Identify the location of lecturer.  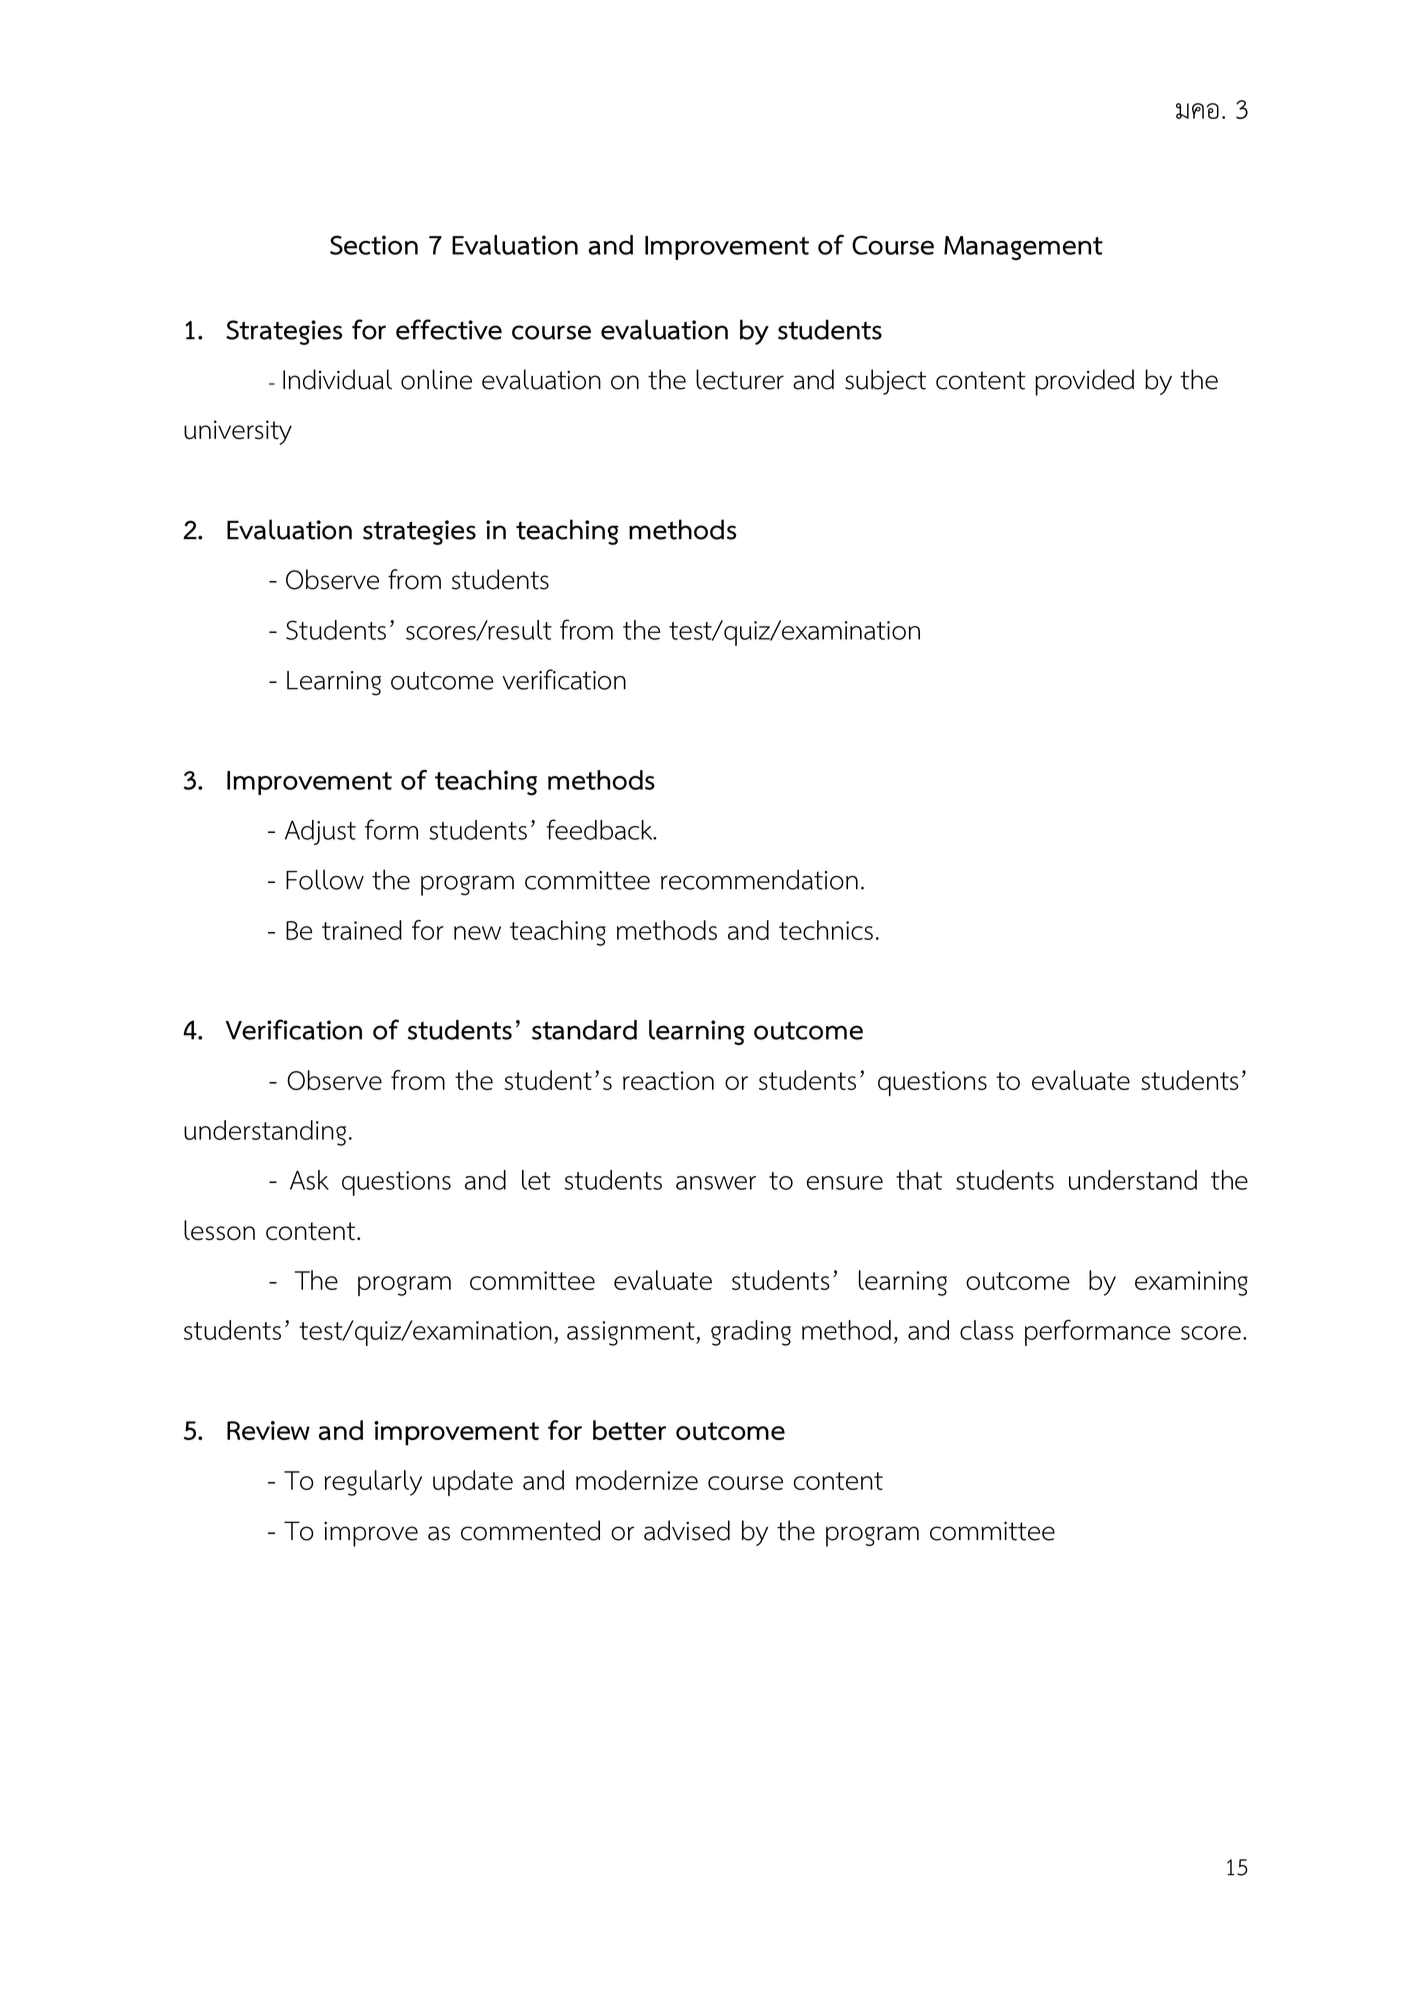
(740, 379).
